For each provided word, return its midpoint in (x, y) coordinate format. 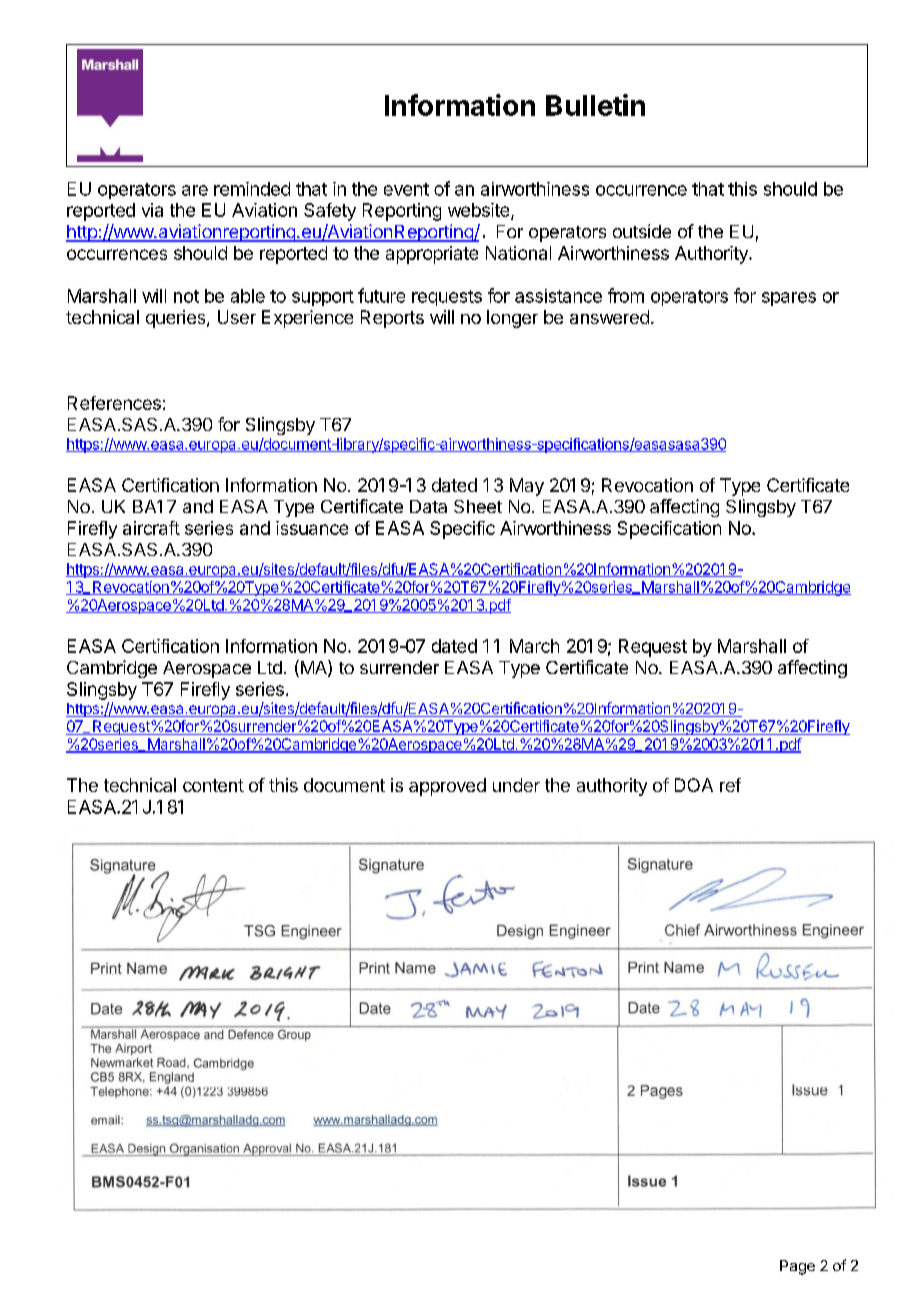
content (213, 785)
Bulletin (595, 105)
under (516, 785)
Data (428, 506)
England (174, 1074)
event (406, 189)
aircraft (151, 528)
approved (447, 787)
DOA (694, 785)
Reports (392, 319)
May (527, 487)
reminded (252, 189)
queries (177, 319)
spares (789, 299)
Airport (134, 1046)
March (534, 646)
